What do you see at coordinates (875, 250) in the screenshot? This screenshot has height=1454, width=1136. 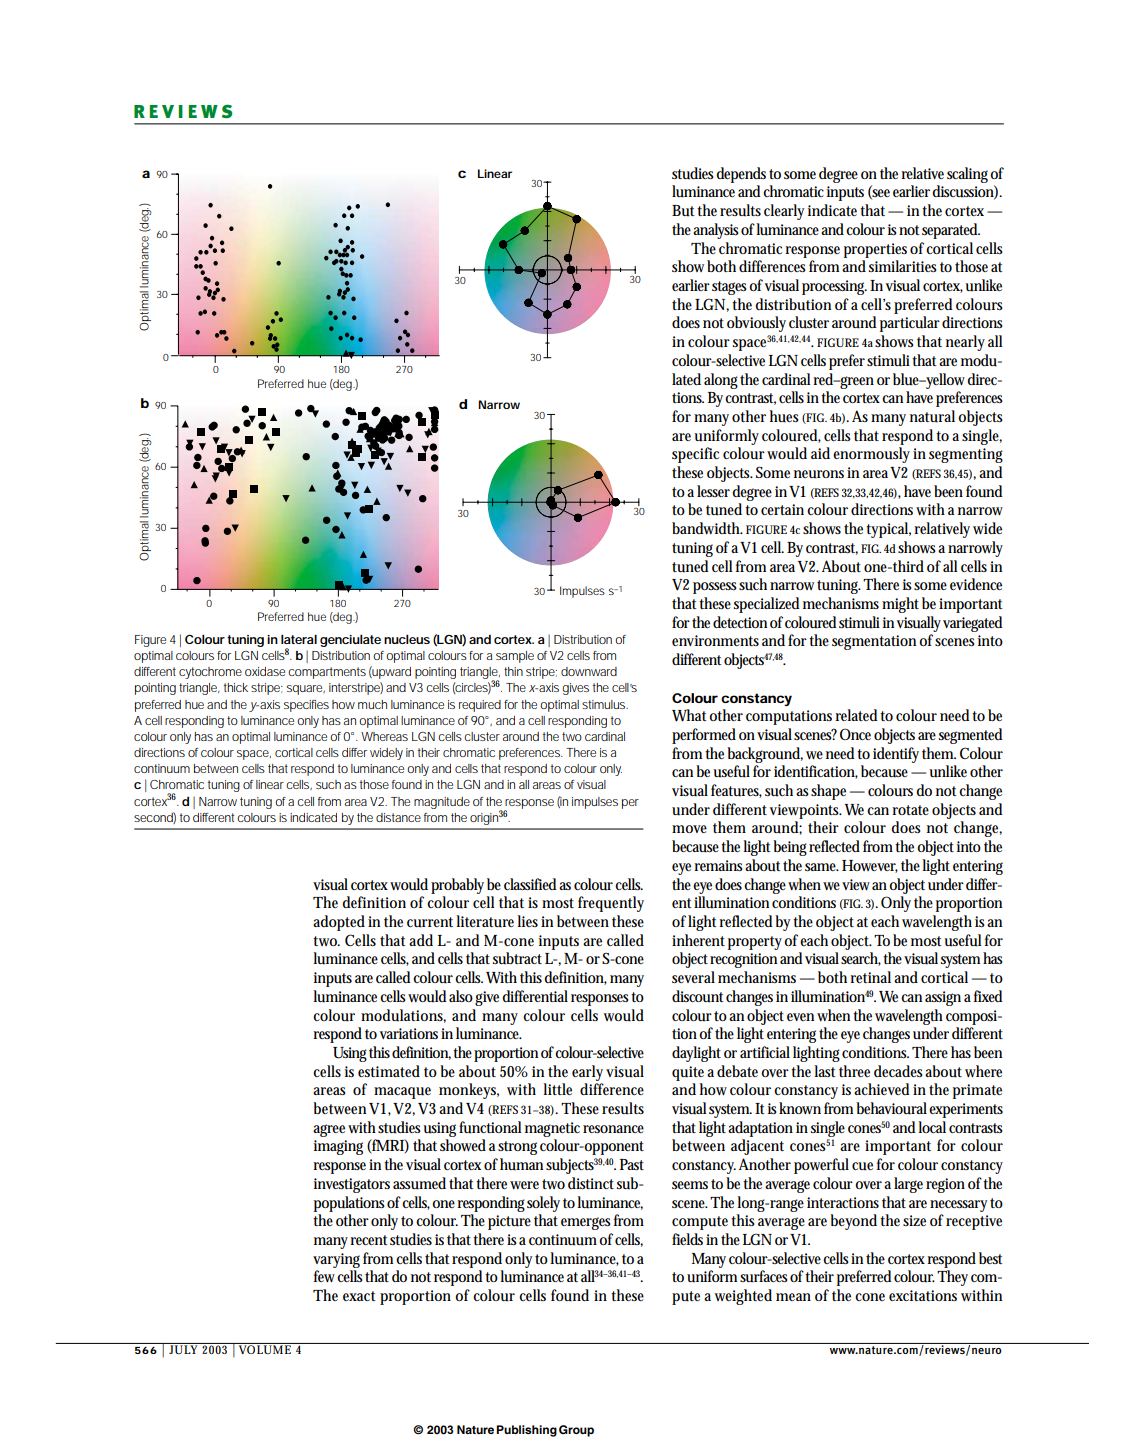 I see `properties` at bounding box center [875, 250].
